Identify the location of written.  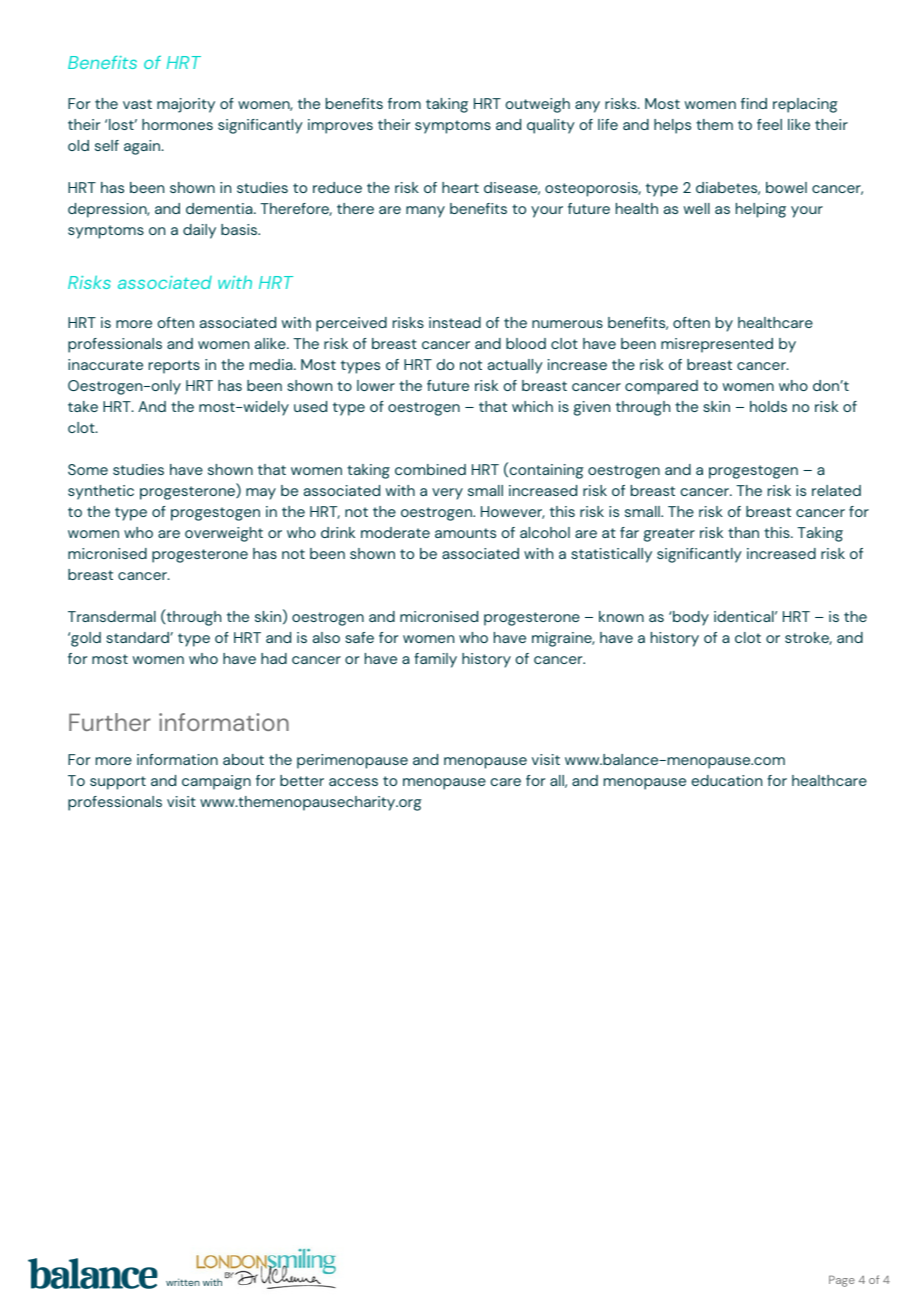
(183, 1282).
